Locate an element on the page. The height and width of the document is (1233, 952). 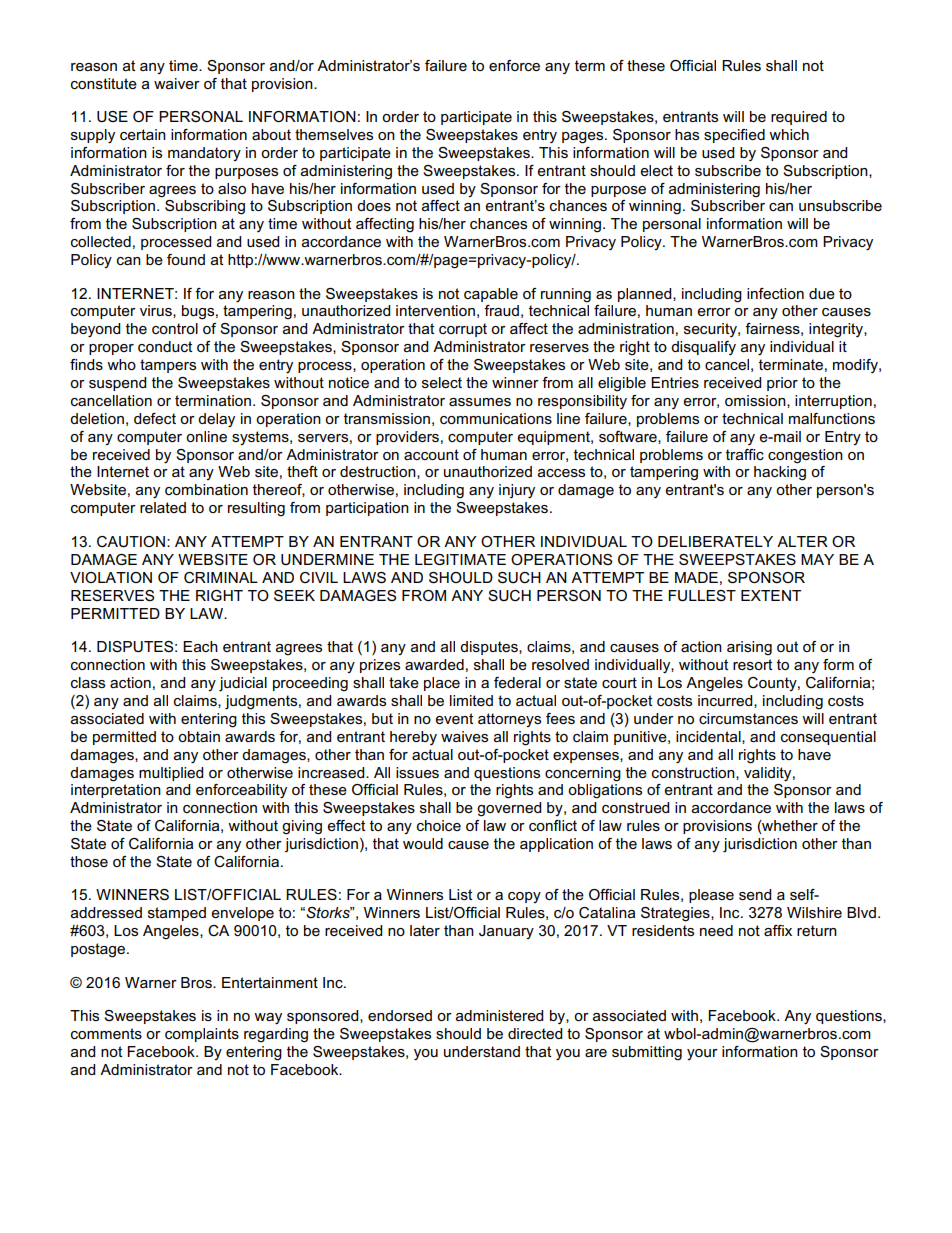
directed is located at coordinates (535, 1033).
